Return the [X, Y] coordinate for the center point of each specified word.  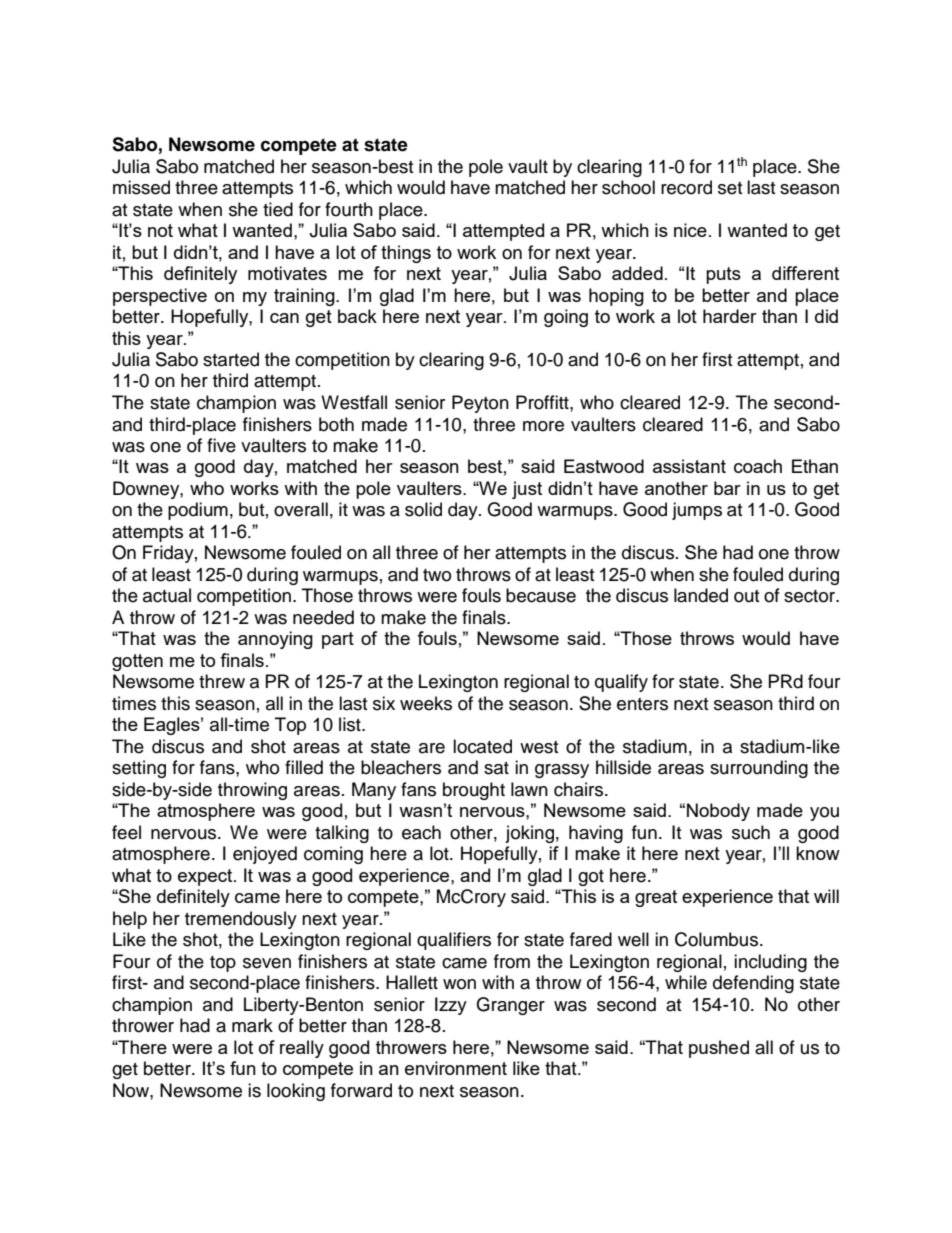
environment [456, 1068]
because [541, 595]
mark [252, 1025]
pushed [719, 1049]
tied [278, 209]
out [746, 596]
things [406, 254]
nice [690, 230]
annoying [275, 640]
